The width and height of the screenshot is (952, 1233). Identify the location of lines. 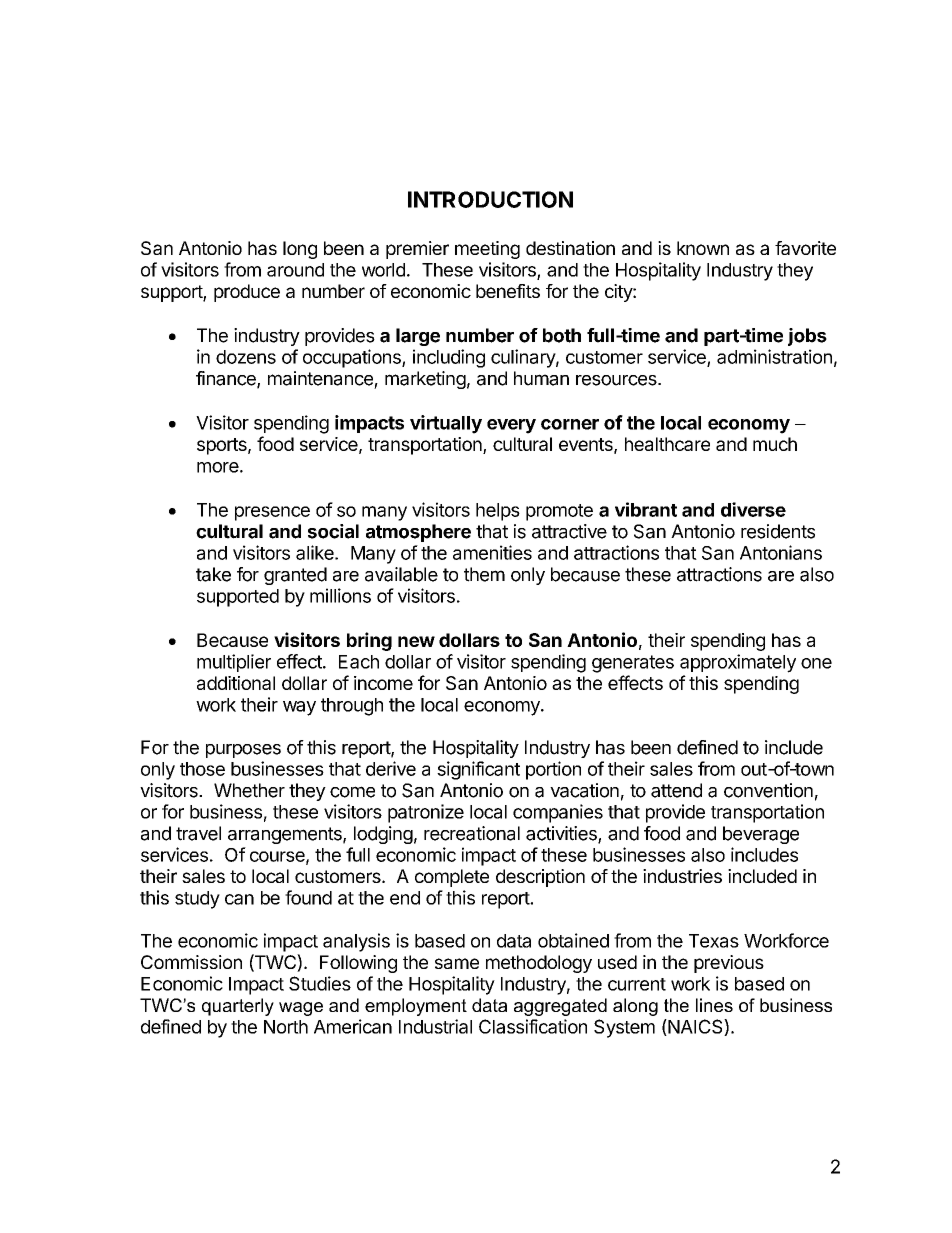
(714, 1005).
